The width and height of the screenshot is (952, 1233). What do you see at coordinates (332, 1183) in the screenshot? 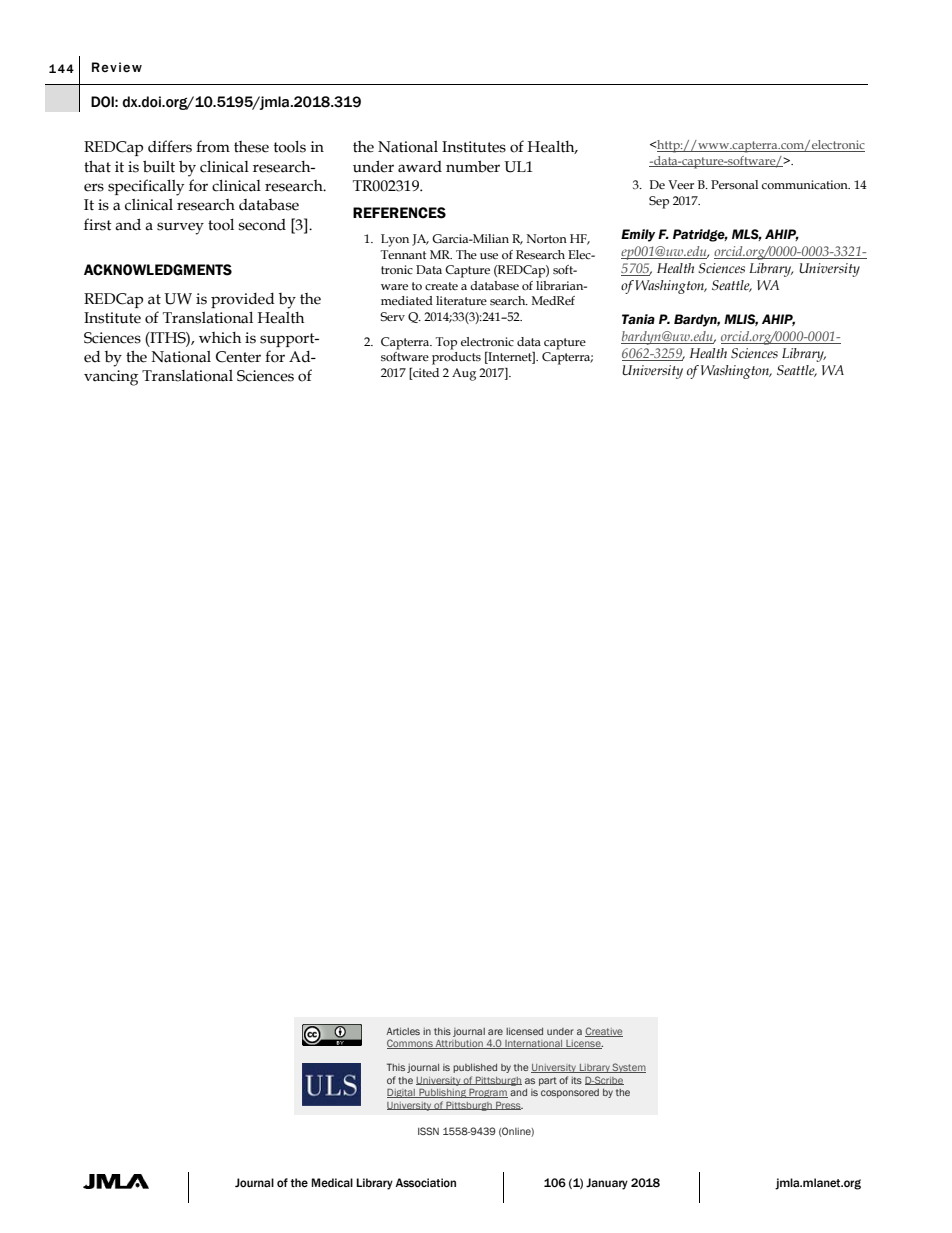
I see `Medical` at bounding box center [332, 1183].
